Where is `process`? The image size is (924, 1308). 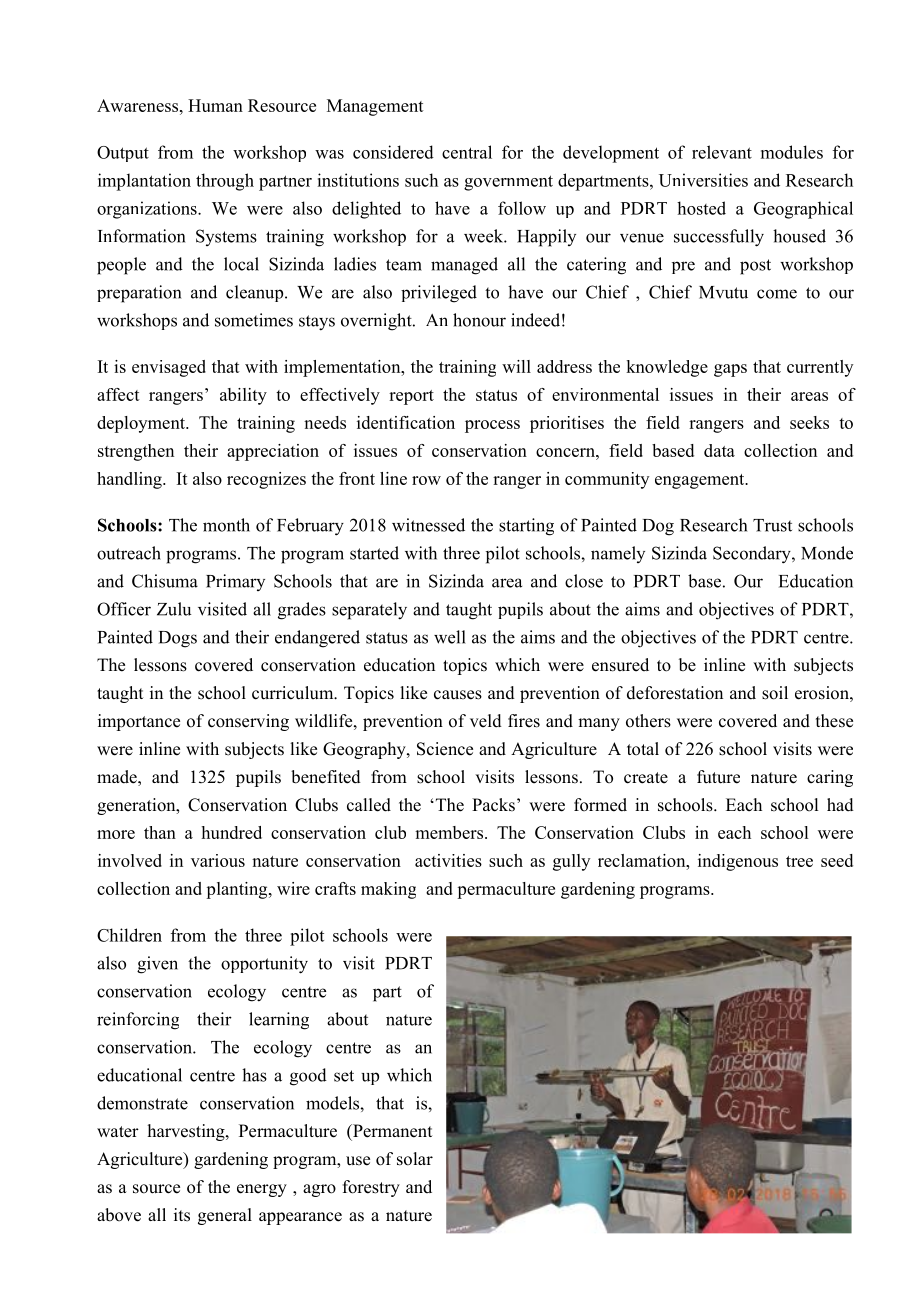 process is located at coordinates (492, 426).
